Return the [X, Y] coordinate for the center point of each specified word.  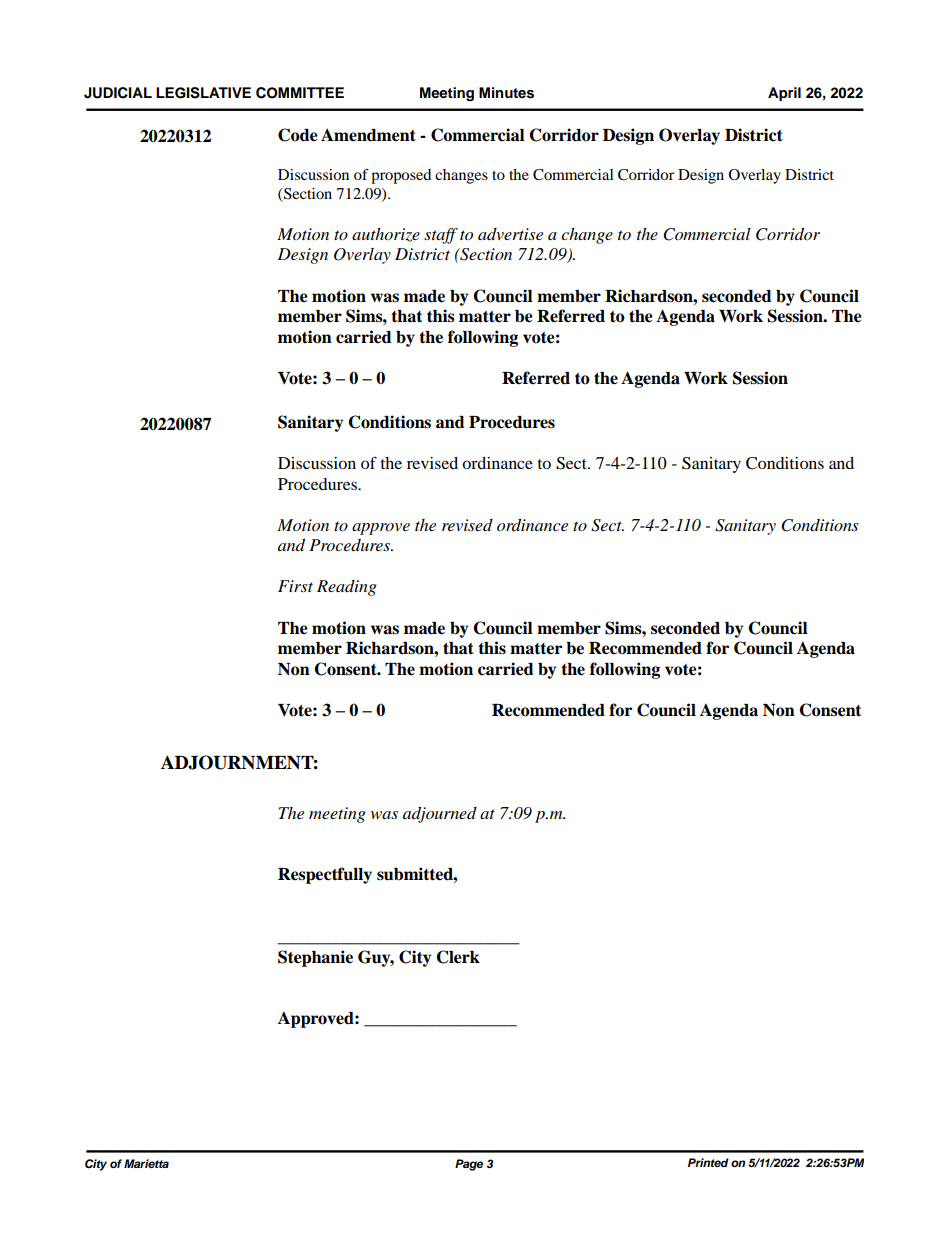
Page [469, 1165]
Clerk [458, 957]
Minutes [506, 93]
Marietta [146, 1163]
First [295, 586]
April [784, 94]
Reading [347, 588]
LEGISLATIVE [203, 93]
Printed [708, 1162]
